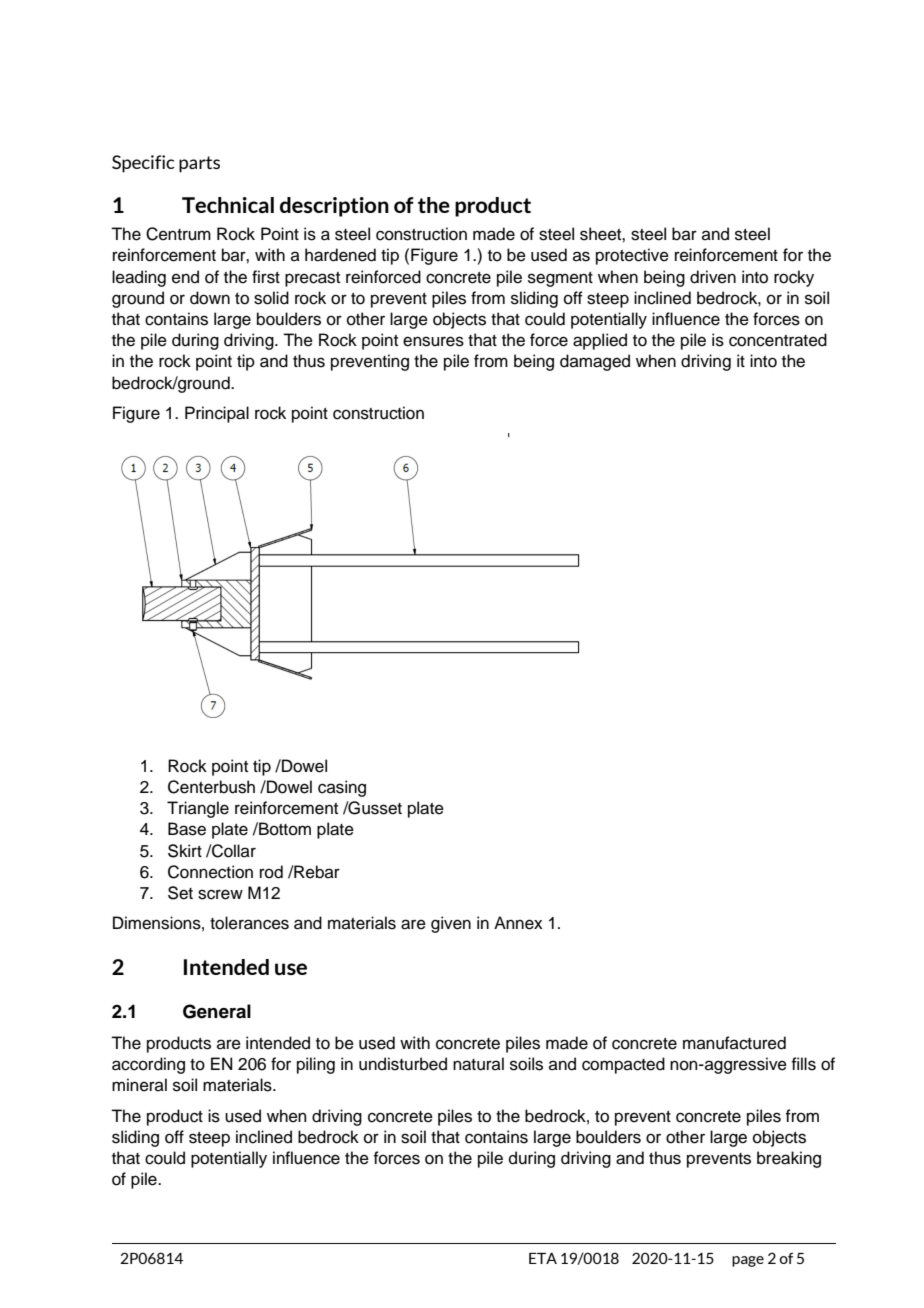 This document has height=1308, width=924. What do you see at coordinates (543, 1258) in the document?
I see `ETA` at bounding box center [543, 1258].
